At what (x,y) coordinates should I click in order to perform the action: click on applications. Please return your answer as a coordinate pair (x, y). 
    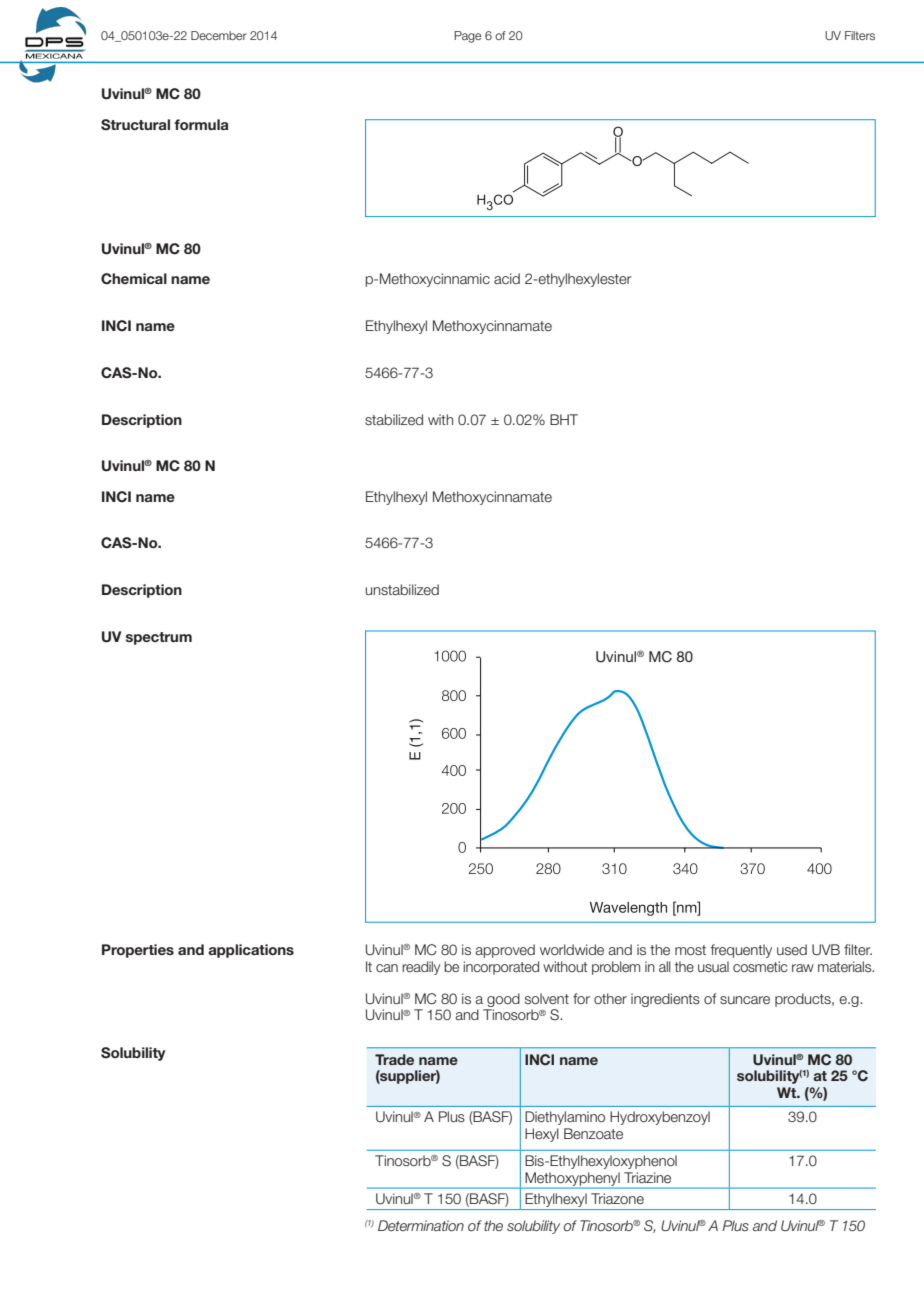
    Looking at the image, I should click on (251, 951).
